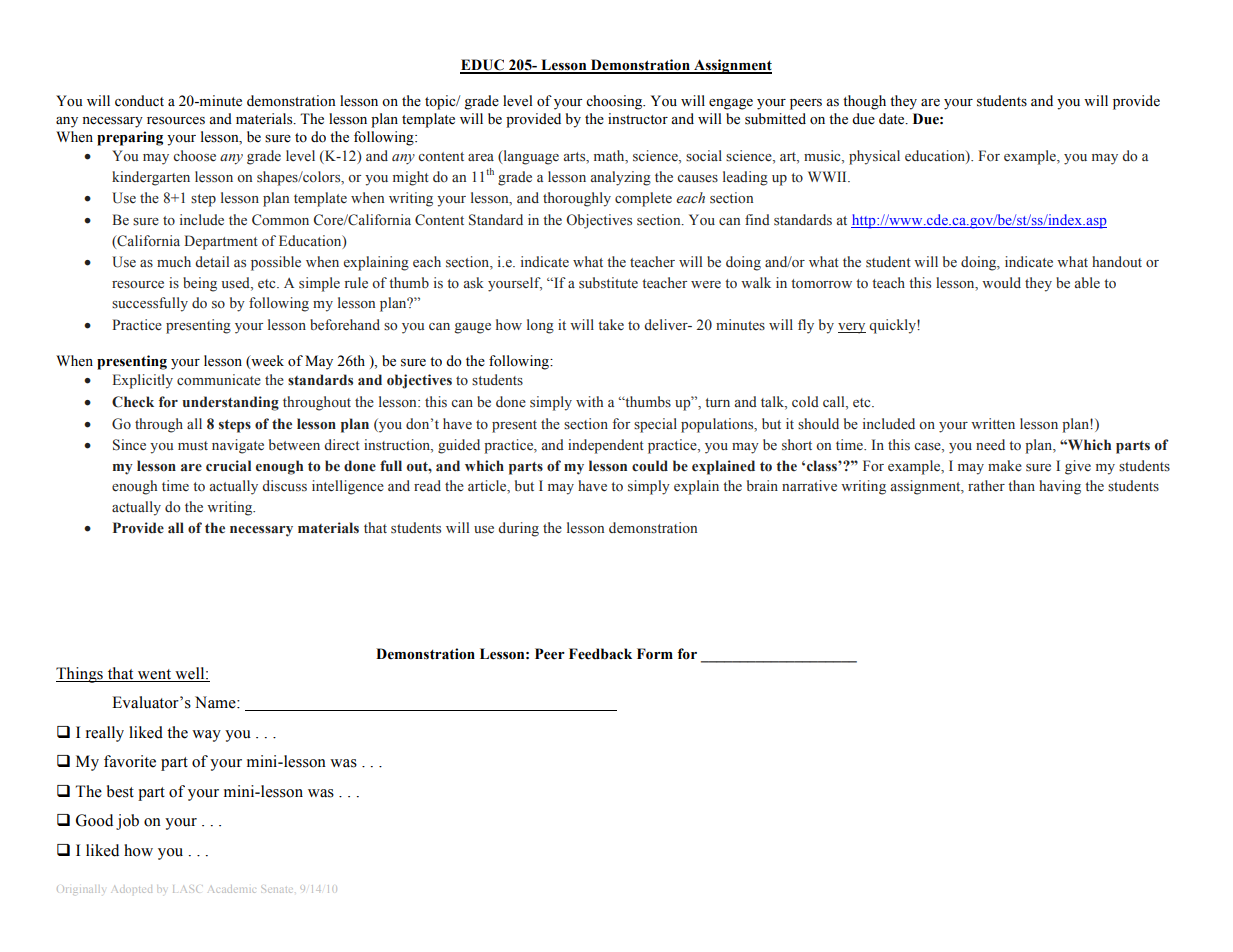 The width and height of the screenshot is (1233, 952). What do you see at coordinates (232, 889) in the screenshot?
I see `Academic` at bounding box center [232, 889].
